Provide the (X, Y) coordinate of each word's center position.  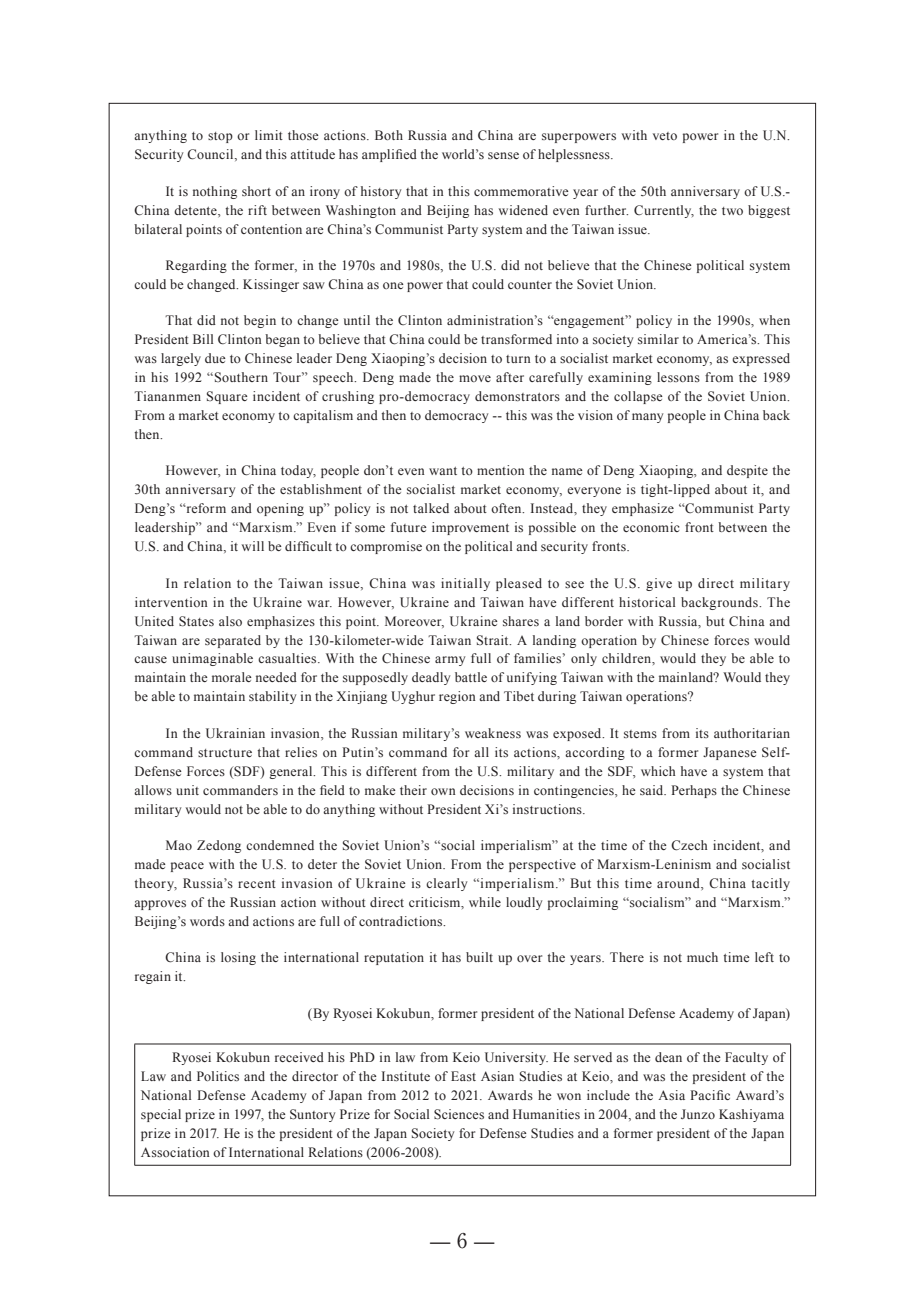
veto (665, 136)
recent (257, 884)
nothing (215, 192)
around (679, 883)
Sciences (459, 1114)
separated (233, 641)
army (450, 661)
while (485, 902)
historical (647, 602)
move (475, 378)
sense (503, 155)
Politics (218, 1076)
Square (227, 397)
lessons (678, 377)
